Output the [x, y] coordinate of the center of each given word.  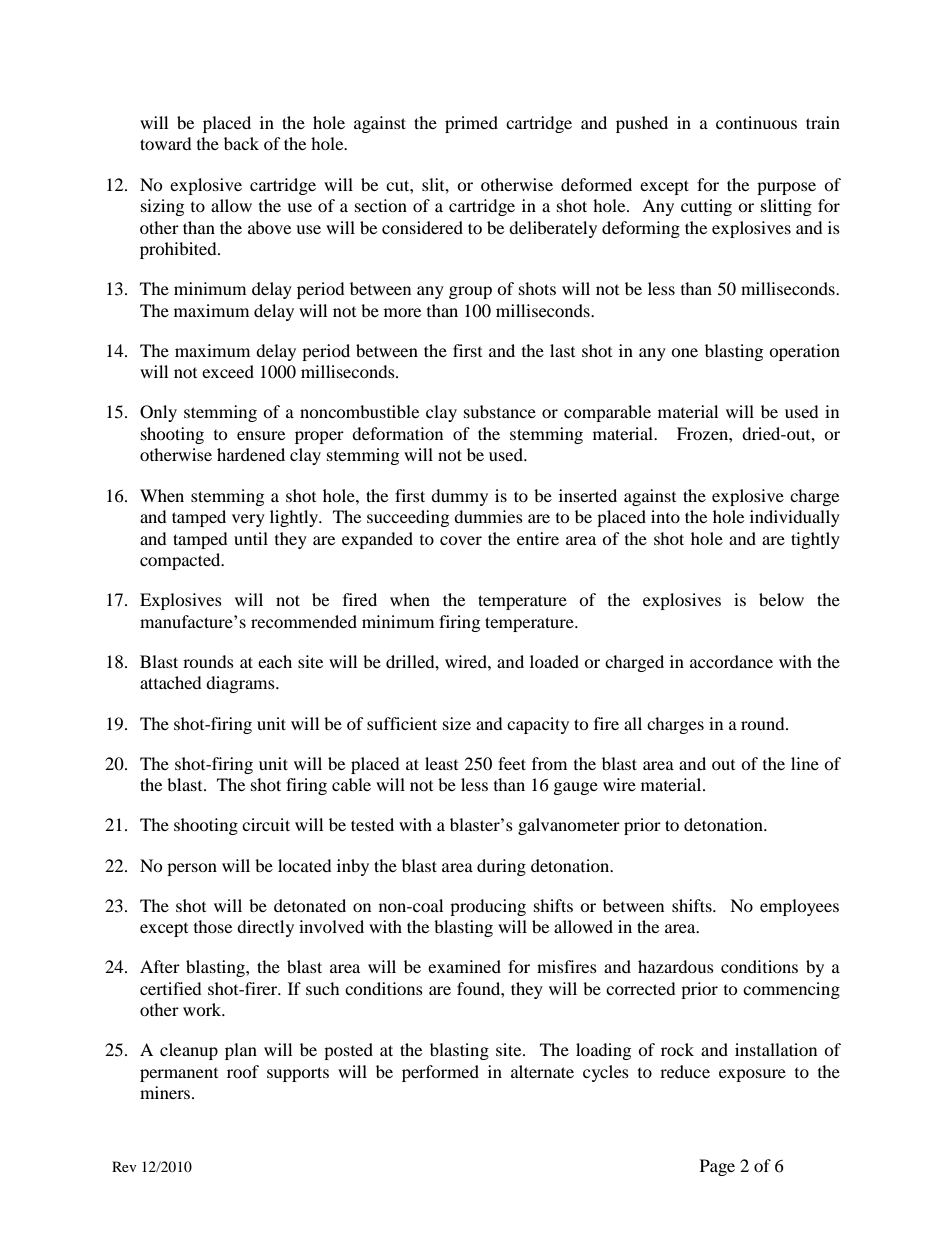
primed [471, 124]
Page [717, 1167]
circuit [266, 824]
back [241, 143]
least [441, 763]
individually [795, 518]
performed [440, 1073]
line [805, 763]
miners [165, 1092]
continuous [756, 122]
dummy [459, 497]
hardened [251, 454]
